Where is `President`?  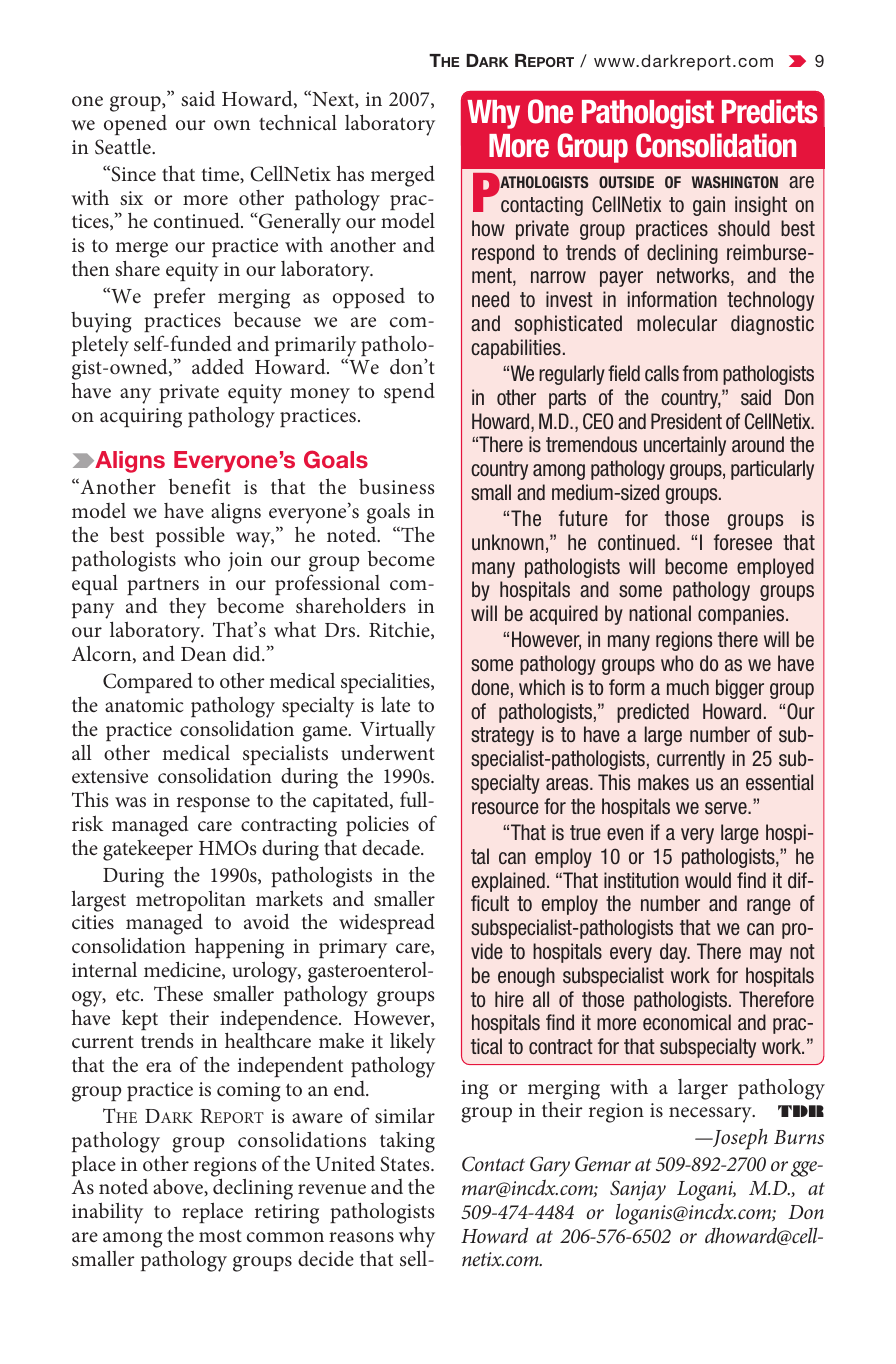
President is located at coordinates (686, 421).
